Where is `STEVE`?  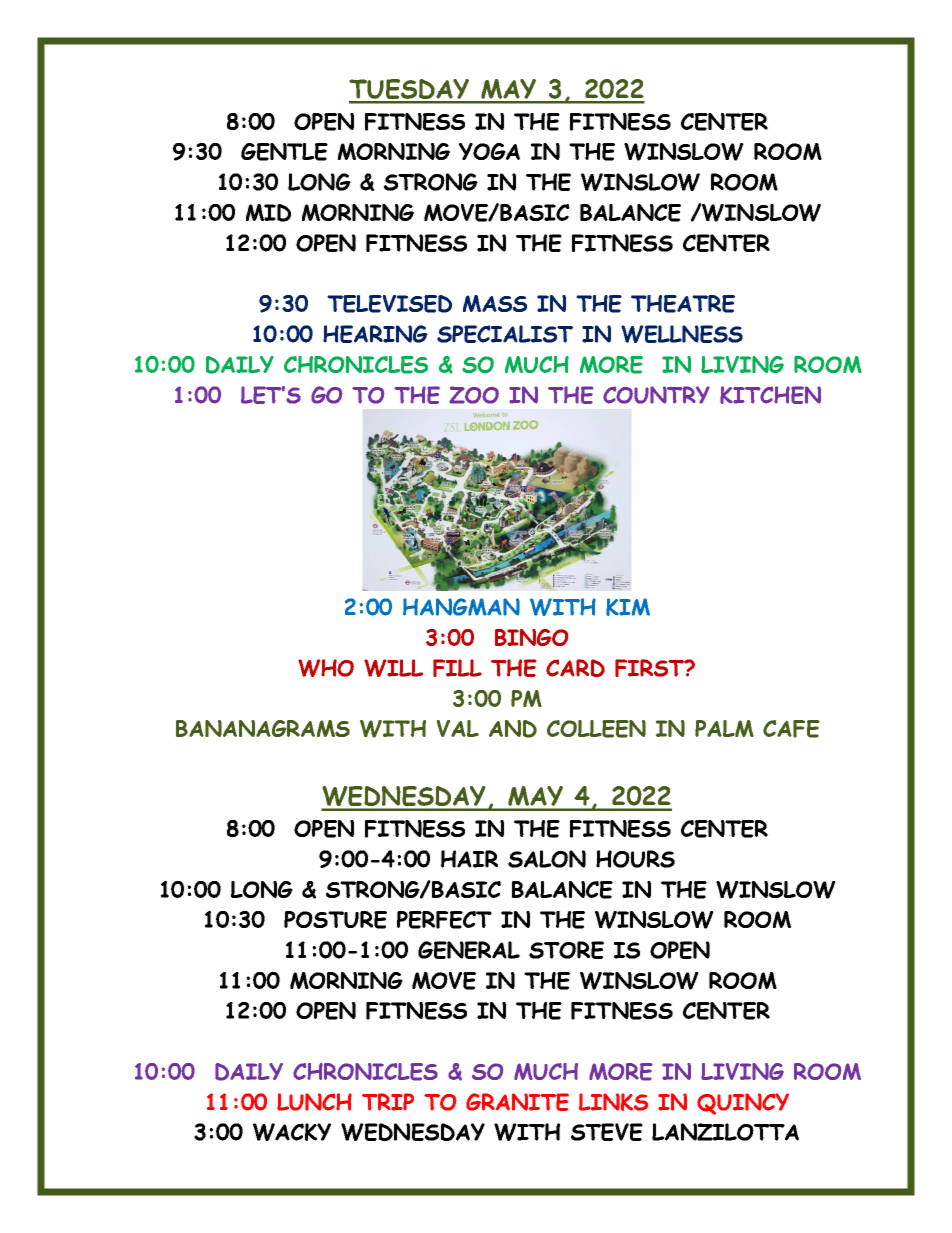 STEVE is located at coordinates (607, 1132).
